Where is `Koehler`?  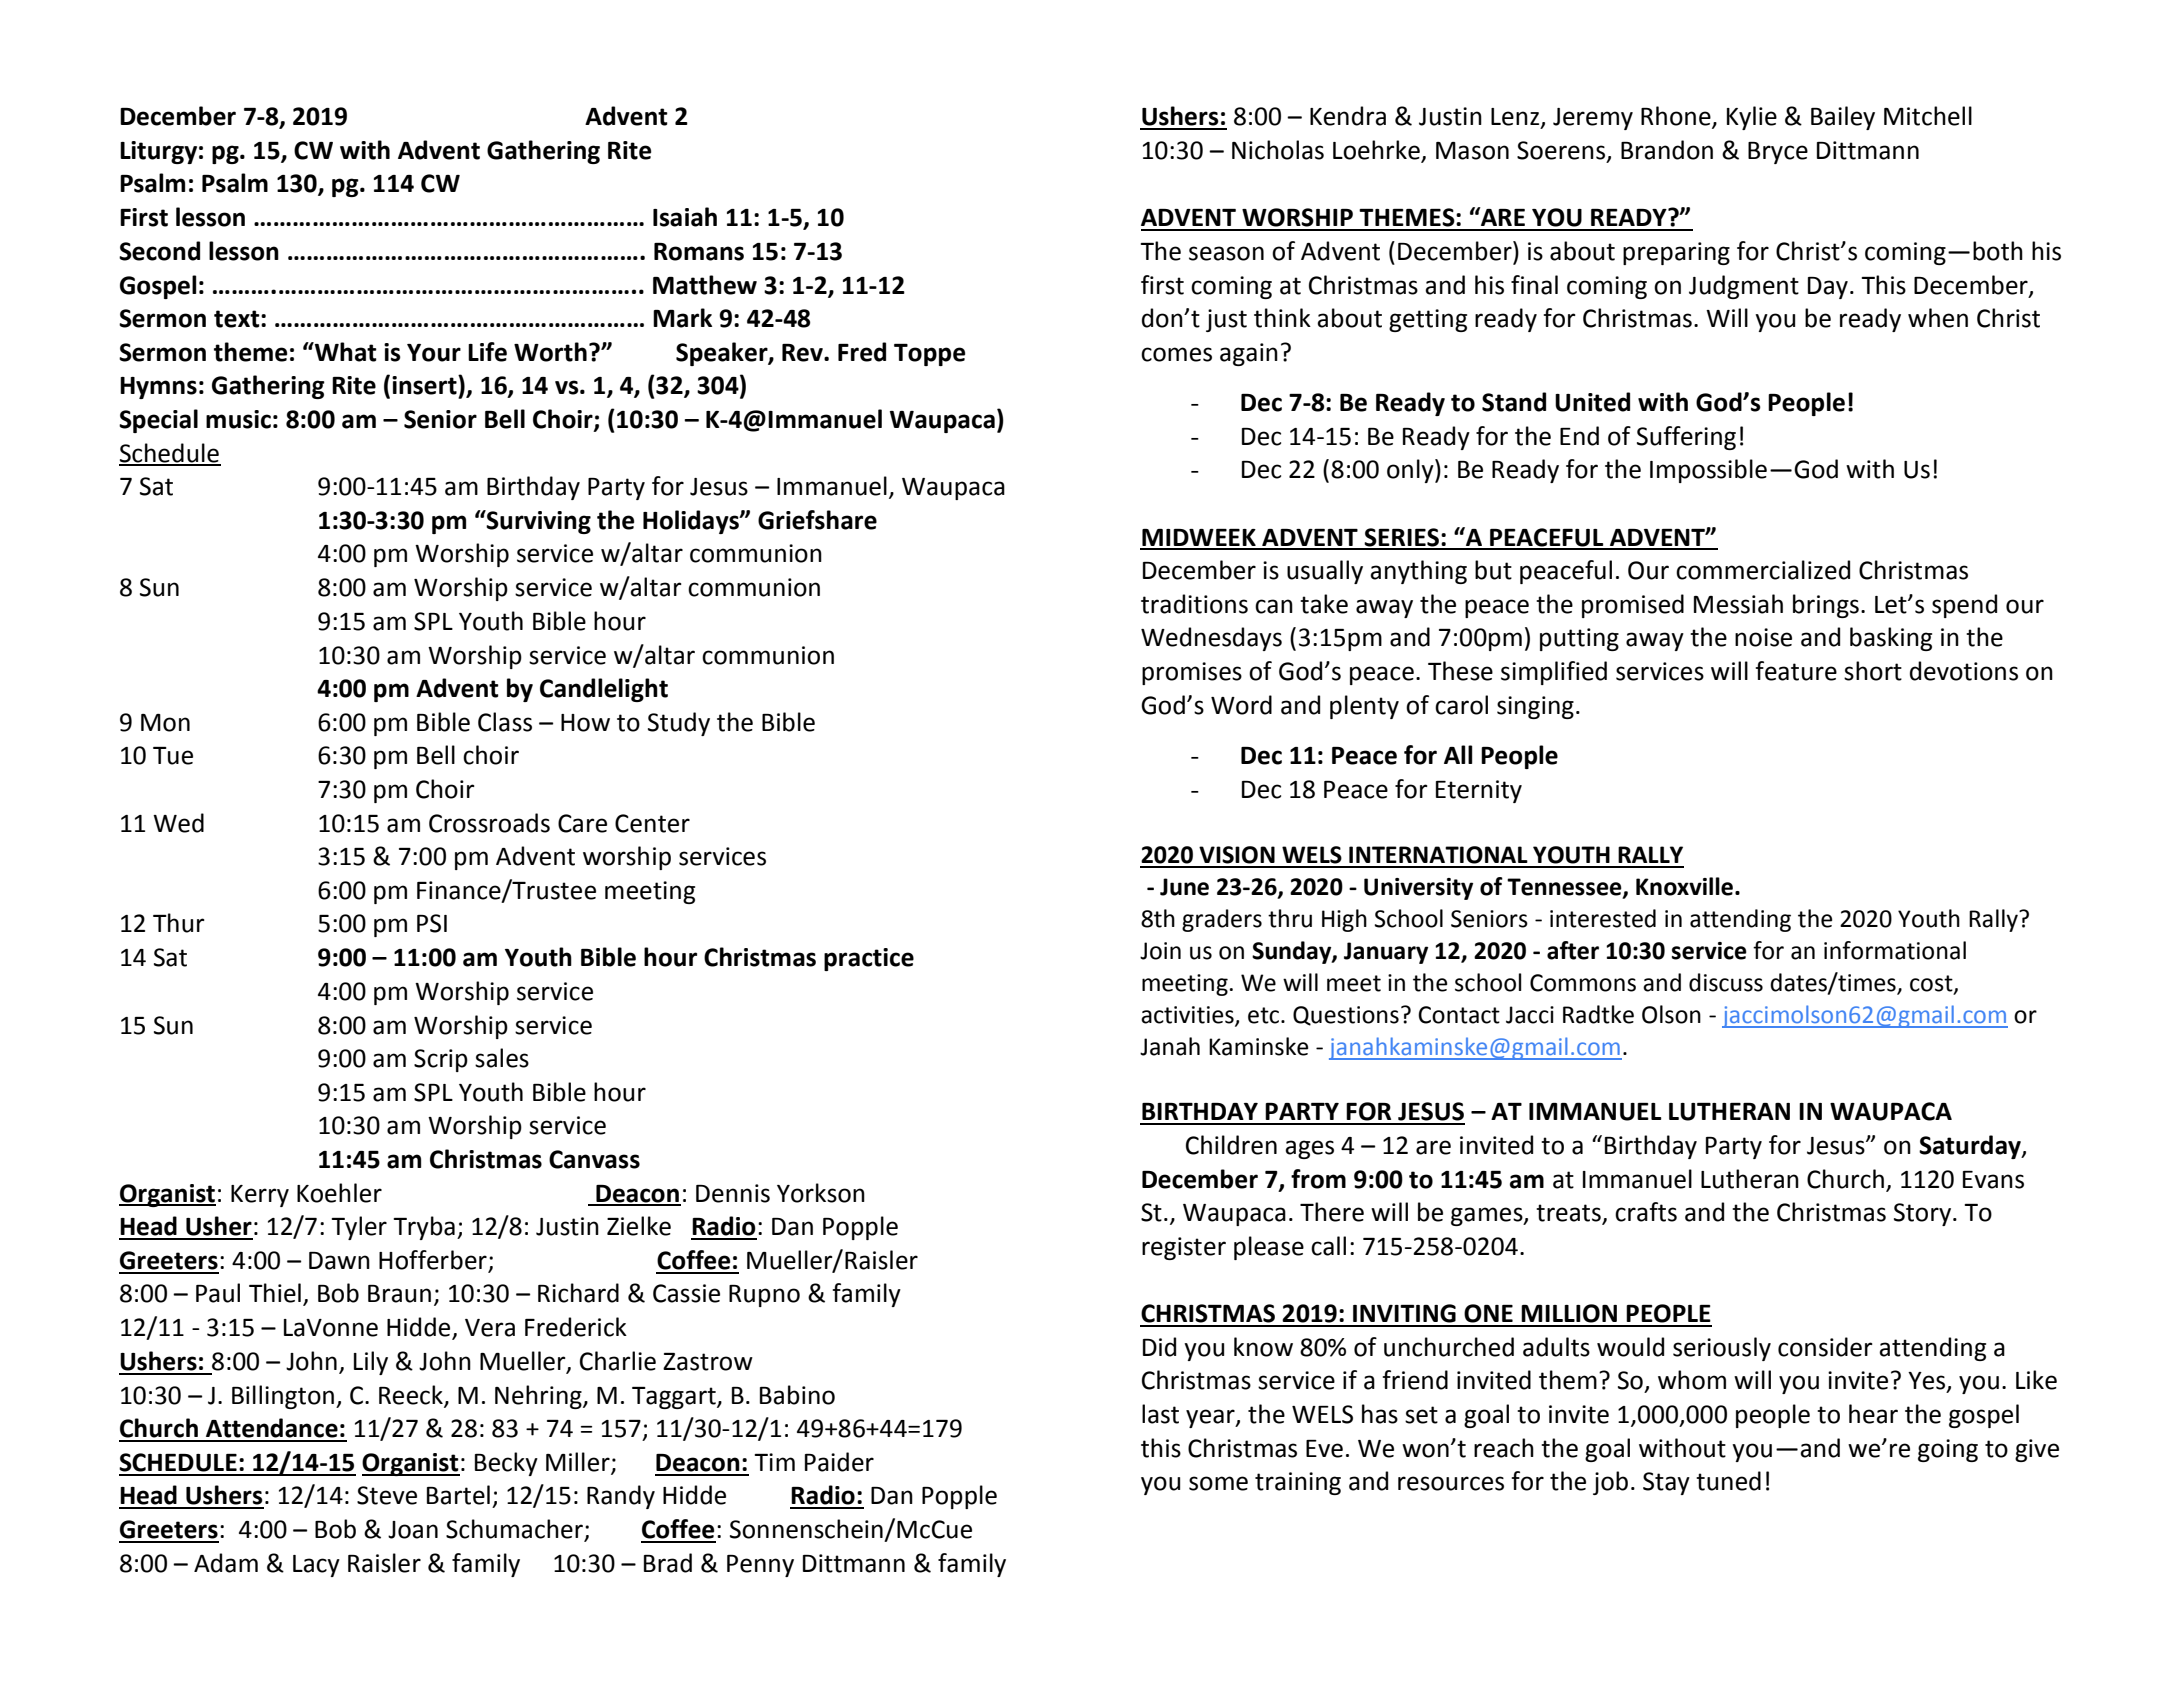
Koehler is located at coordinates (339, 1193).
